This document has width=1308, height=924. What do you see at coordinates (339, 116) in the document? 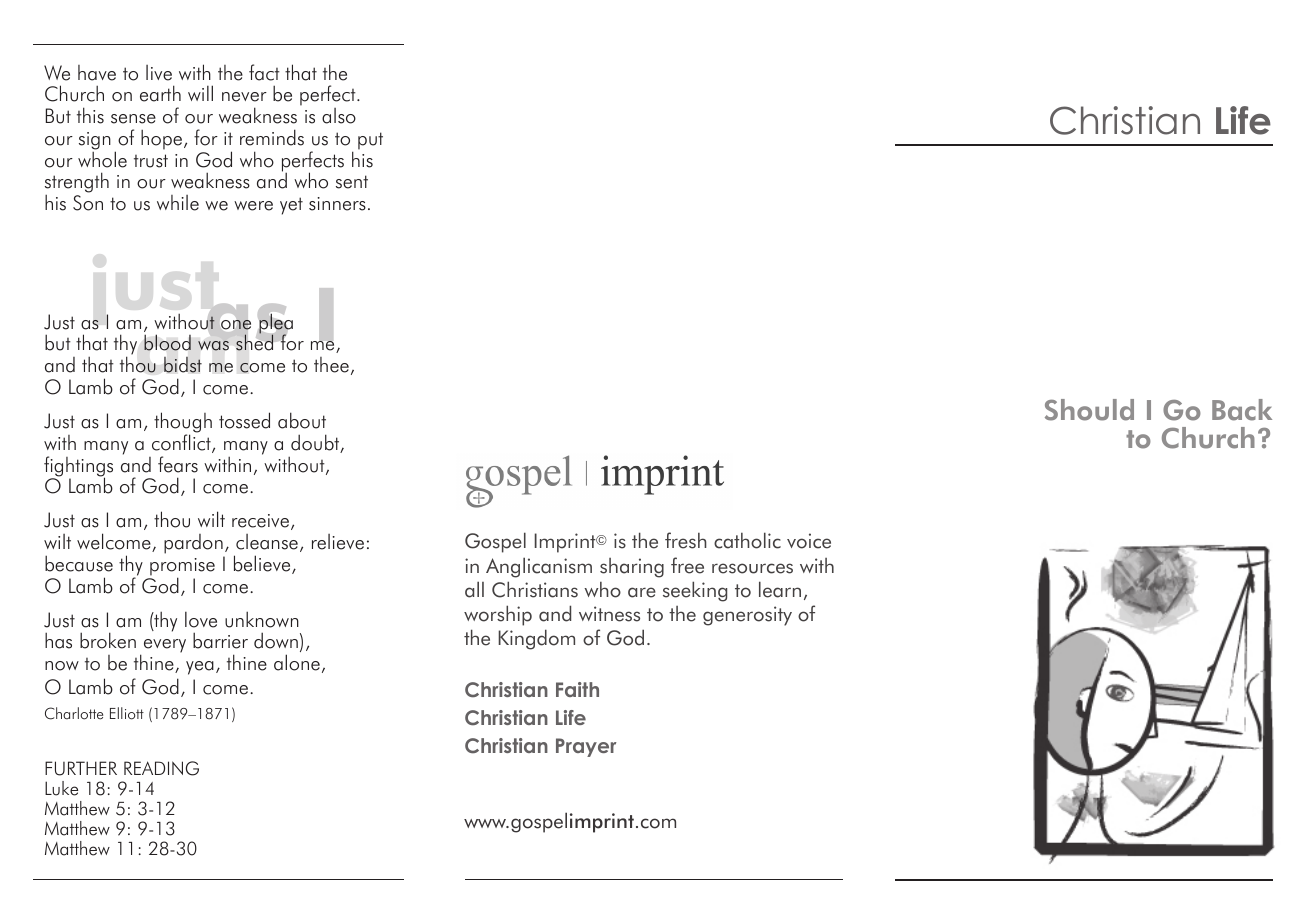
I see `also` at bounding box center [339, 116].
